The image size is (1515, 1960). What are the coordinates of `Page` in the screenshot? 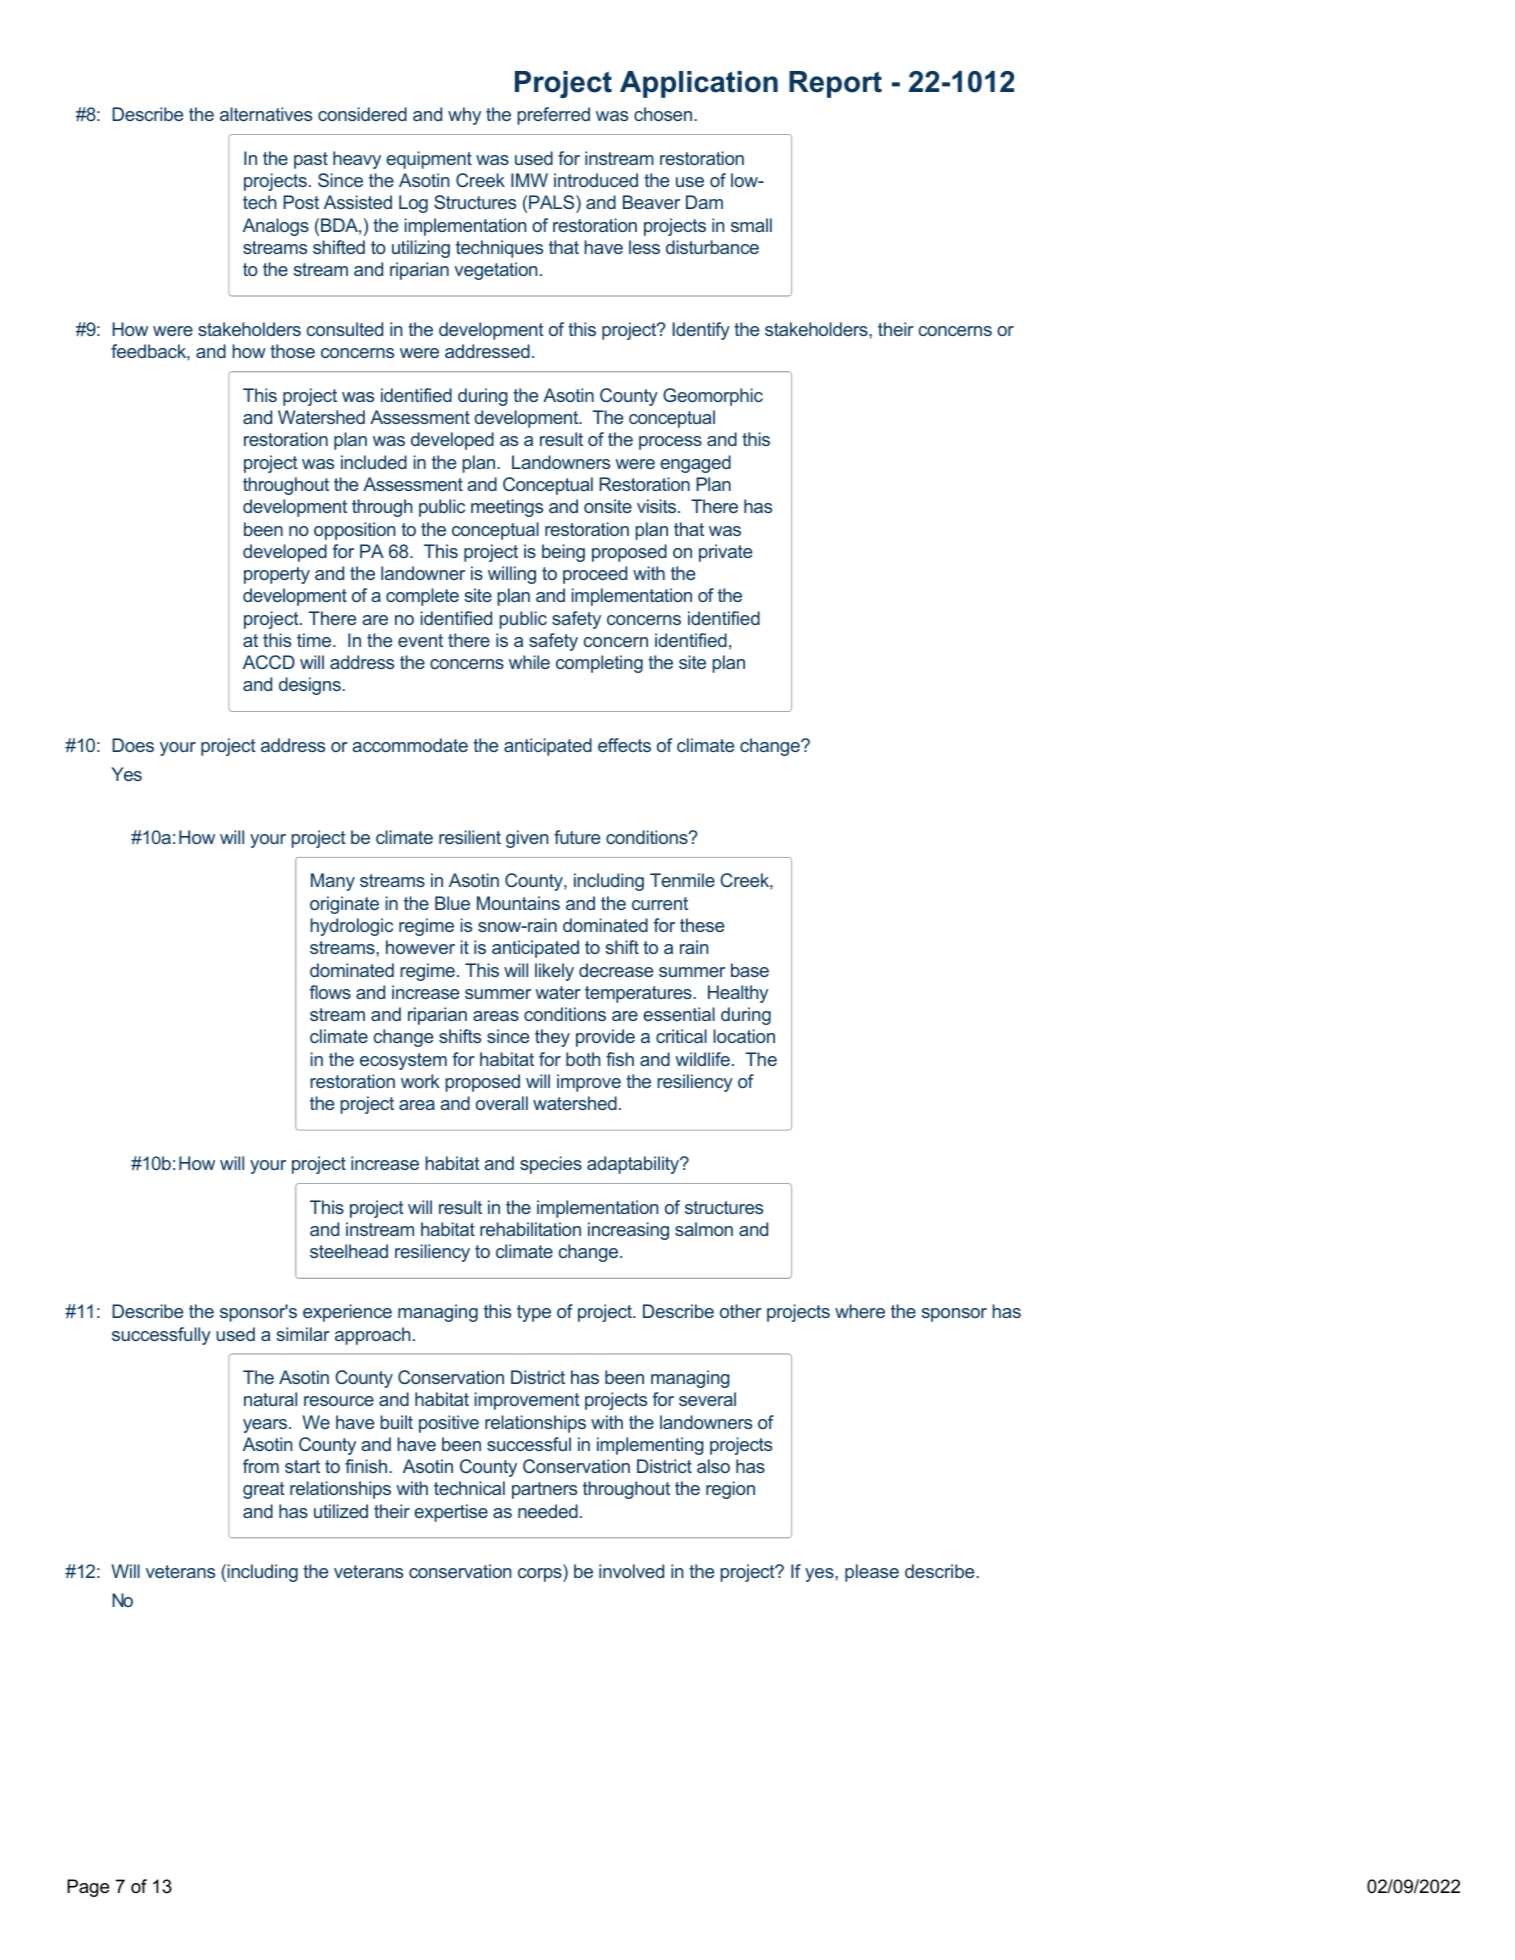 It's located at (88, 1888).
